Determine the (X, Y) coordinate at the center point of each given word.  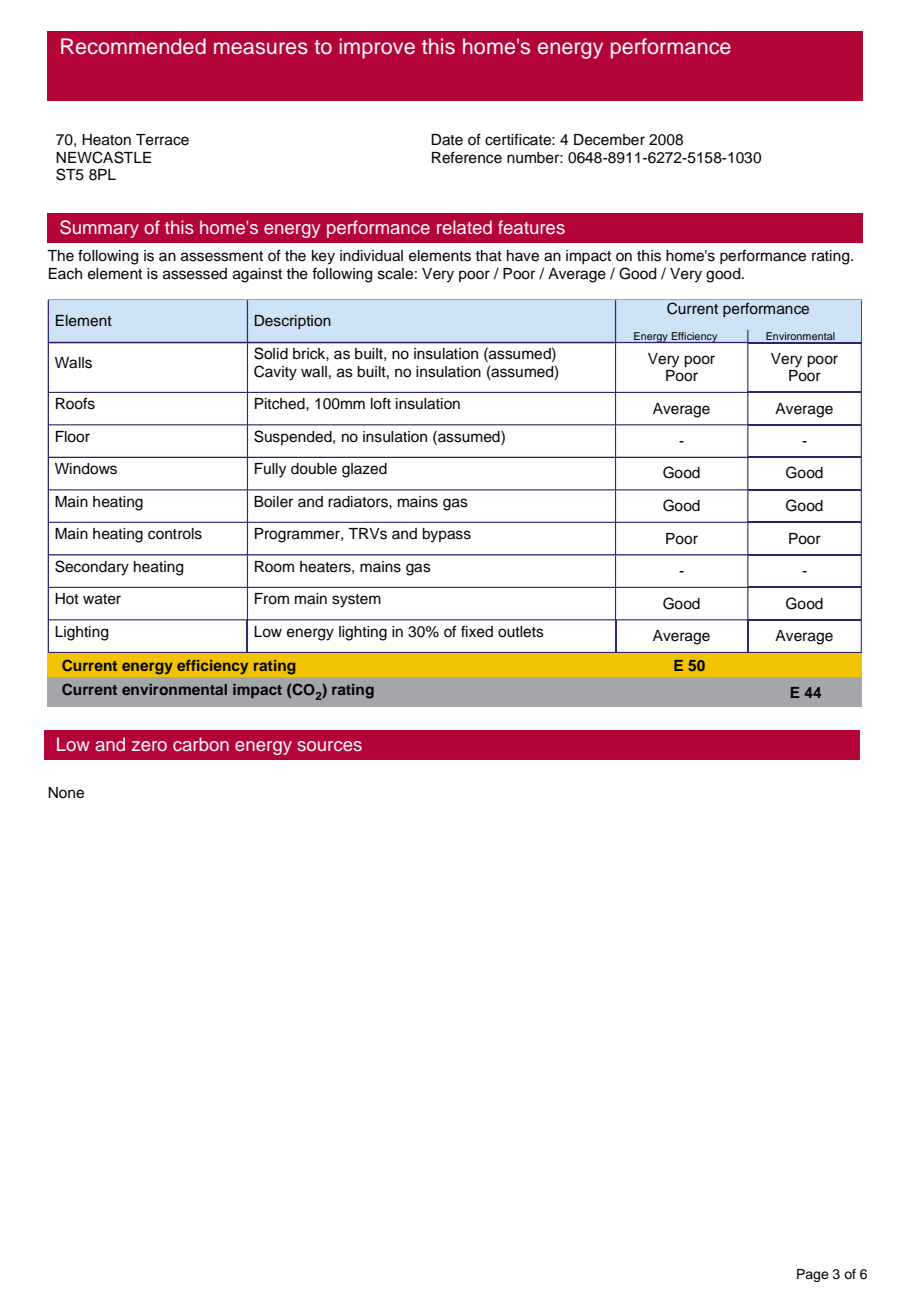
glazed (364, 470)
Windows (86, 469)
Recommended (133, 46)
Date (447, 140)
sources (329, 746)
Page (813, 1275)
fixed (477, 631)
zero (149, 746)
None (66, 793)
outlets (521, 632)
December (609, 140)
